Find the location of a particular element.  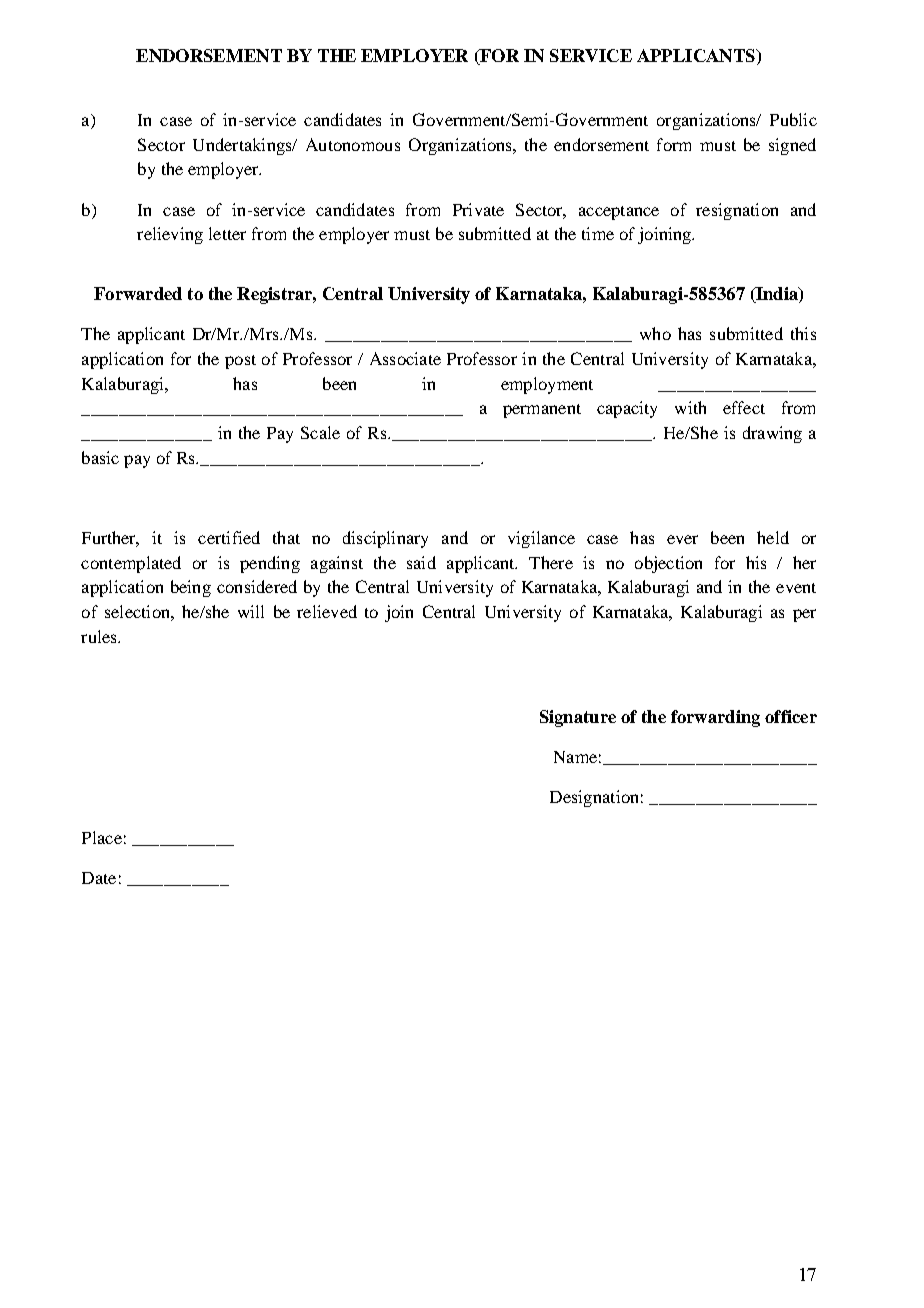

Place is located at coordinates (102, 837).
